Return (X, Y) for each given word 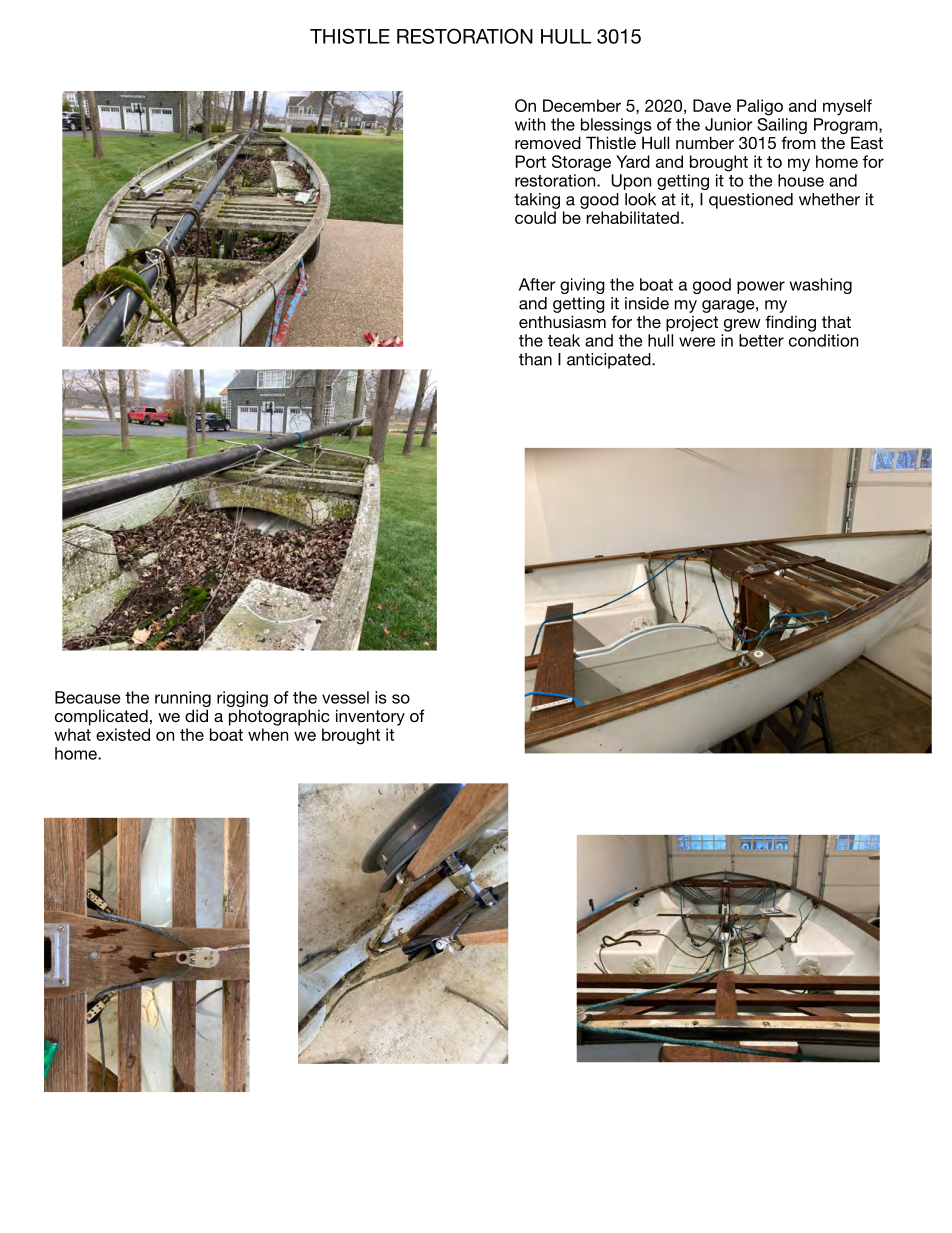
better (761, 340)
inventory (370, 717)
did (196, 715)
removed (548, 142)
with (530, 124)
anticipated (610, 361)
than (535, 359)
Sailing (782, 124)
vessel (345, 697)
